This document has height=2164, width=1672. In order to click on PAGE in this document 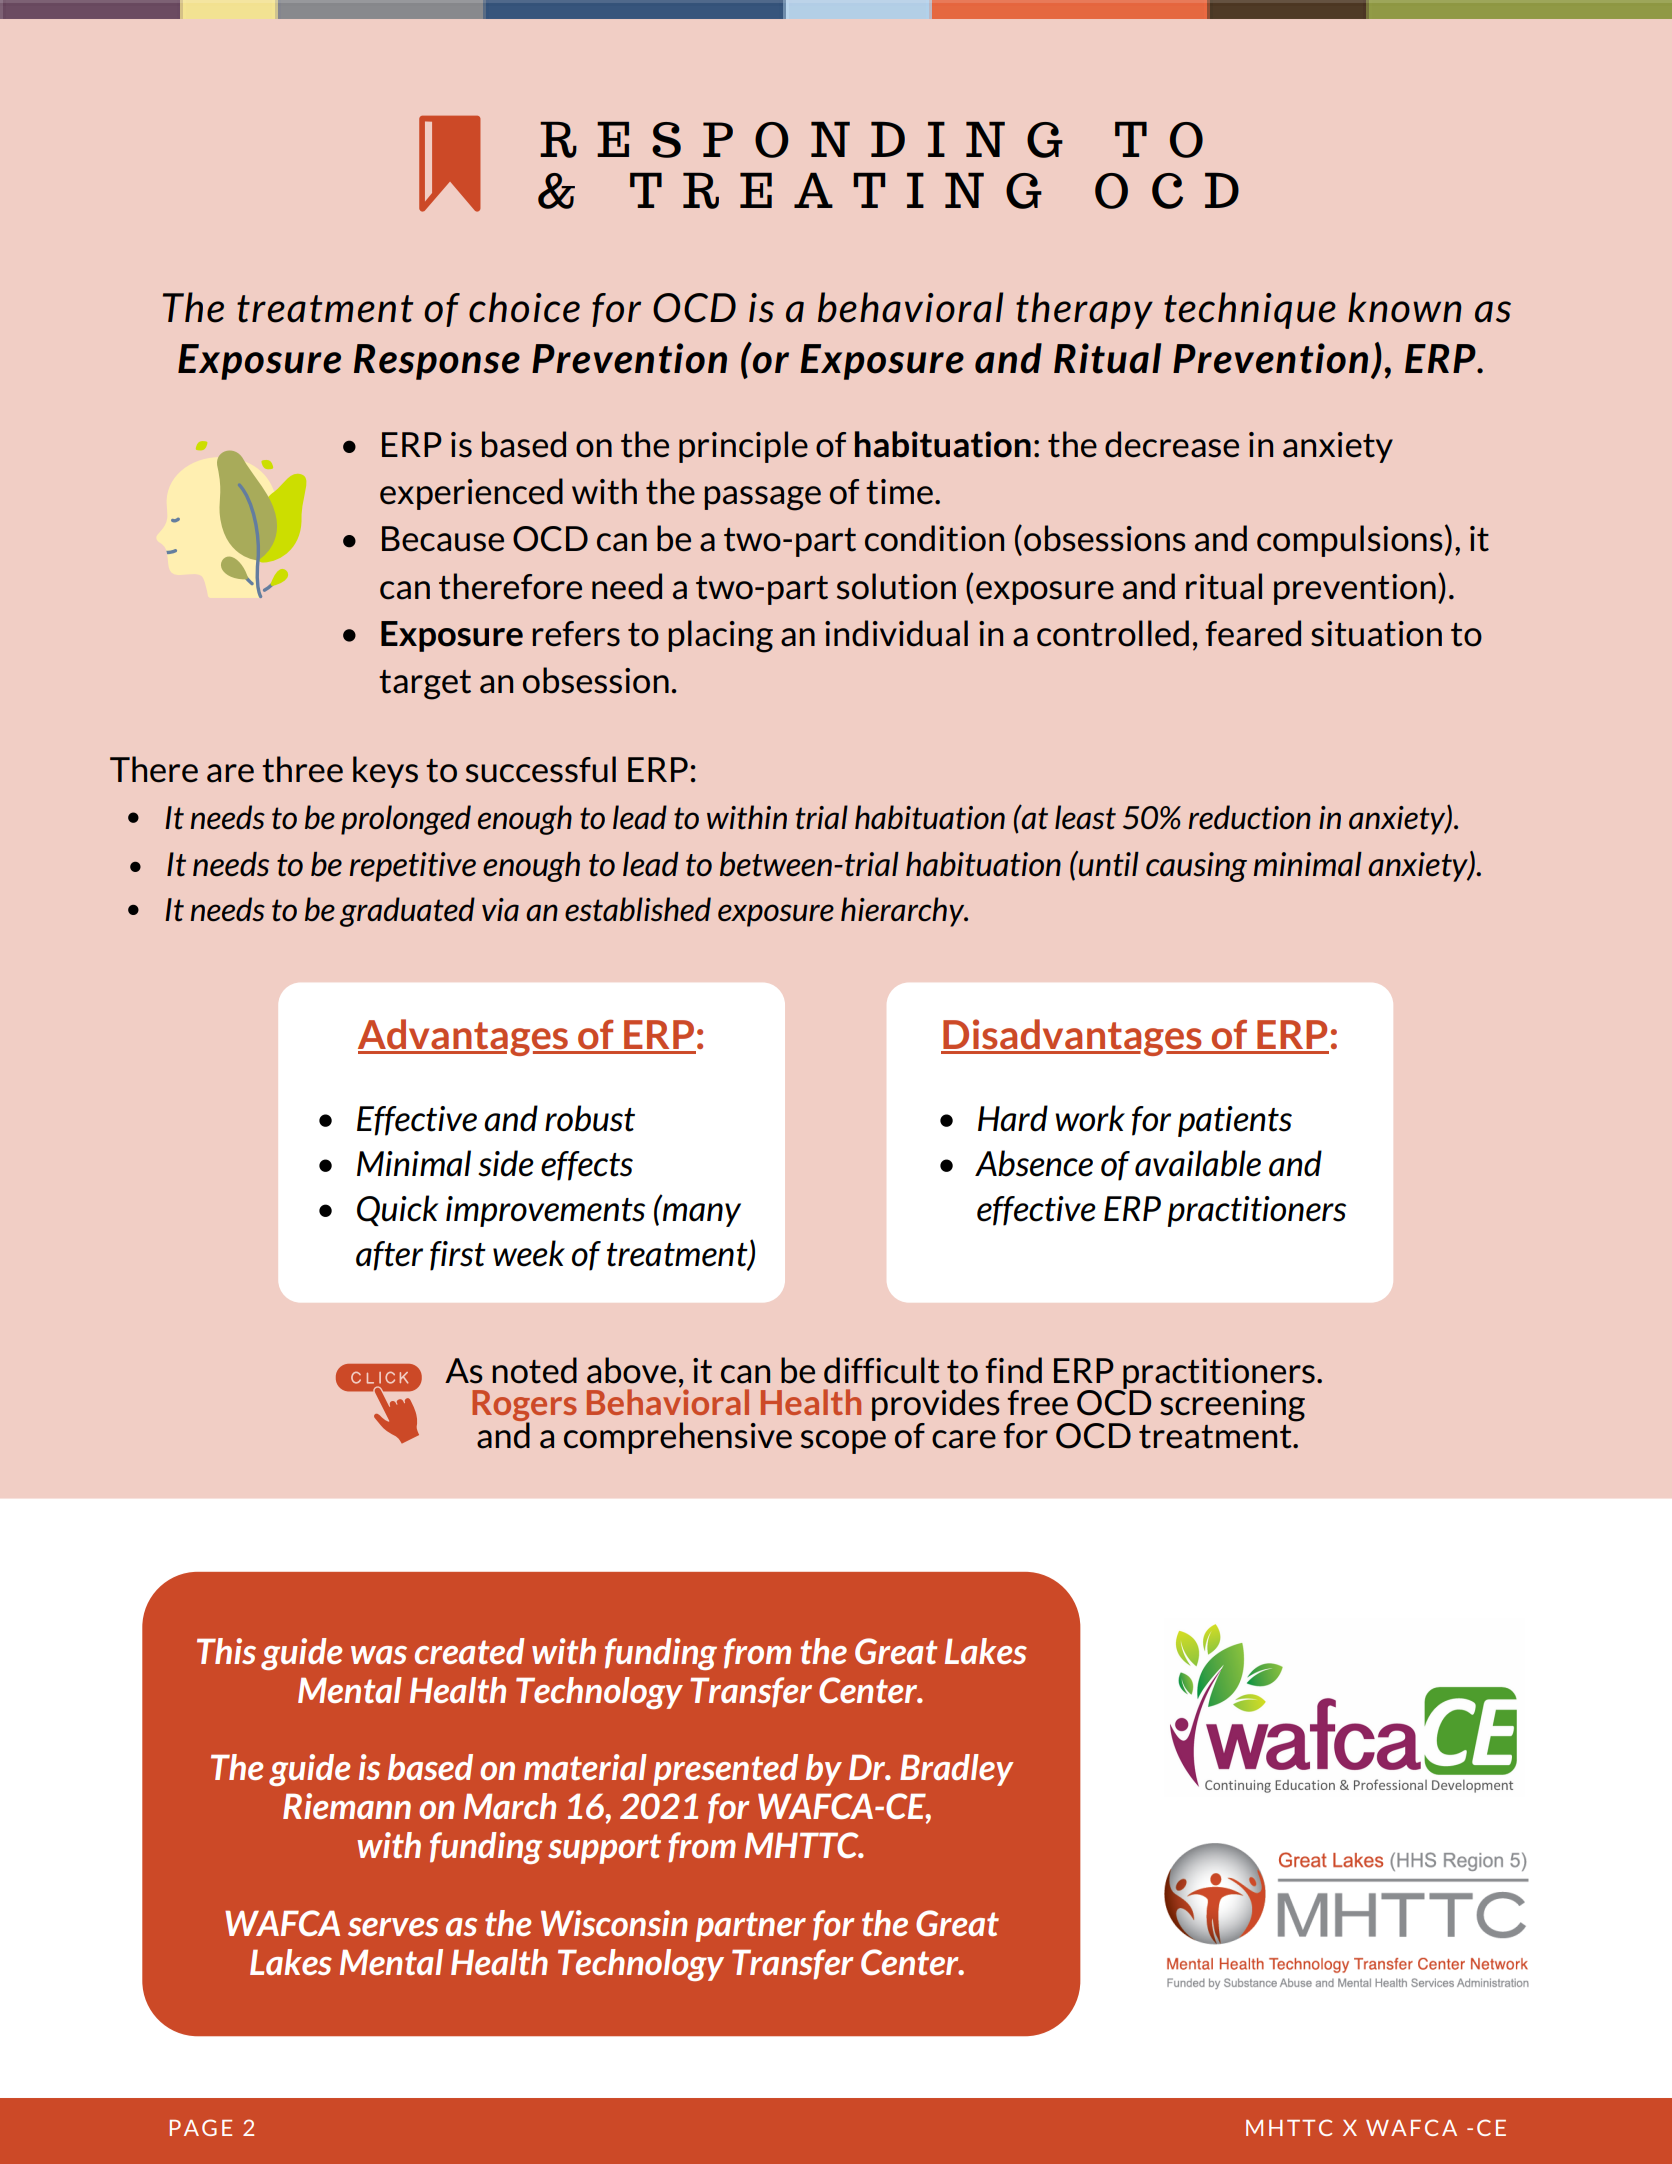, I will do `click(201, 2127)`.
